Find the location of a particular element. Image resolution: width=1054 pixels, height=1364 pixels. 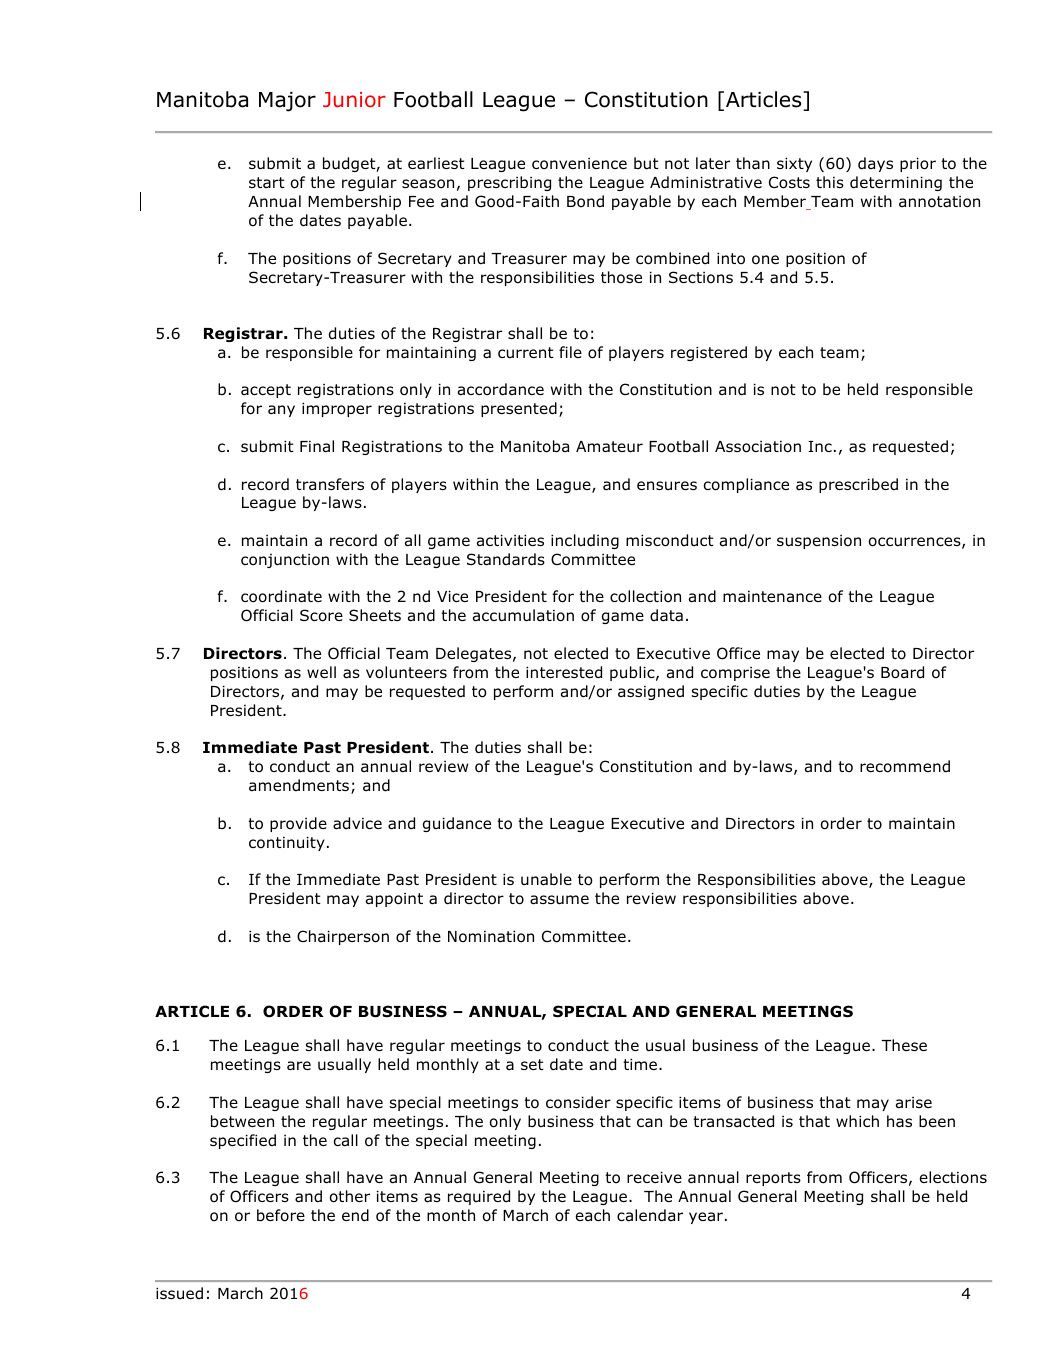

Nomination is located at coordinates (491, 936).
